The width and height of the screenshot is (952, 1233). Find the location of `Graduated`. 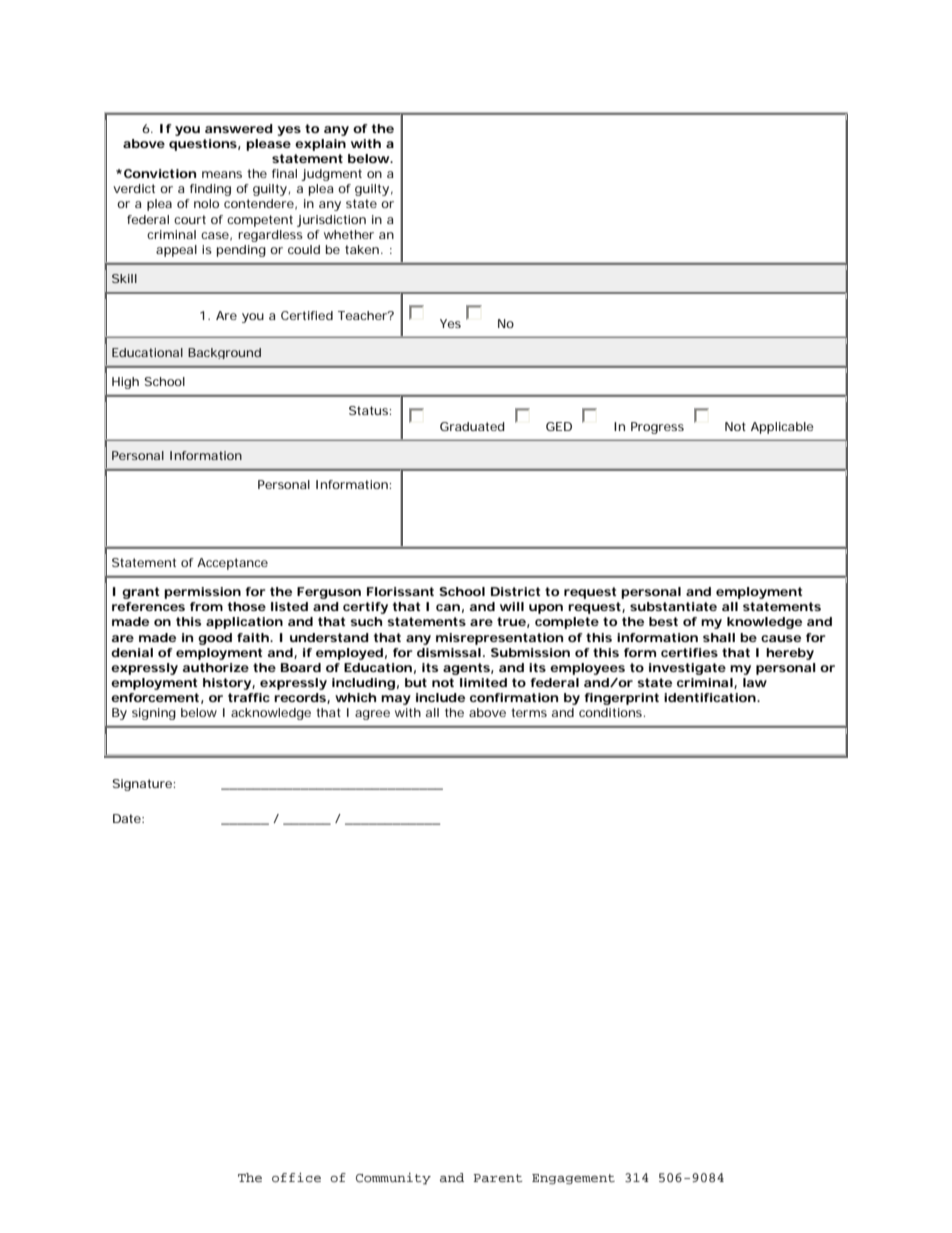

Graduated is located at coordinates (472, 426).
